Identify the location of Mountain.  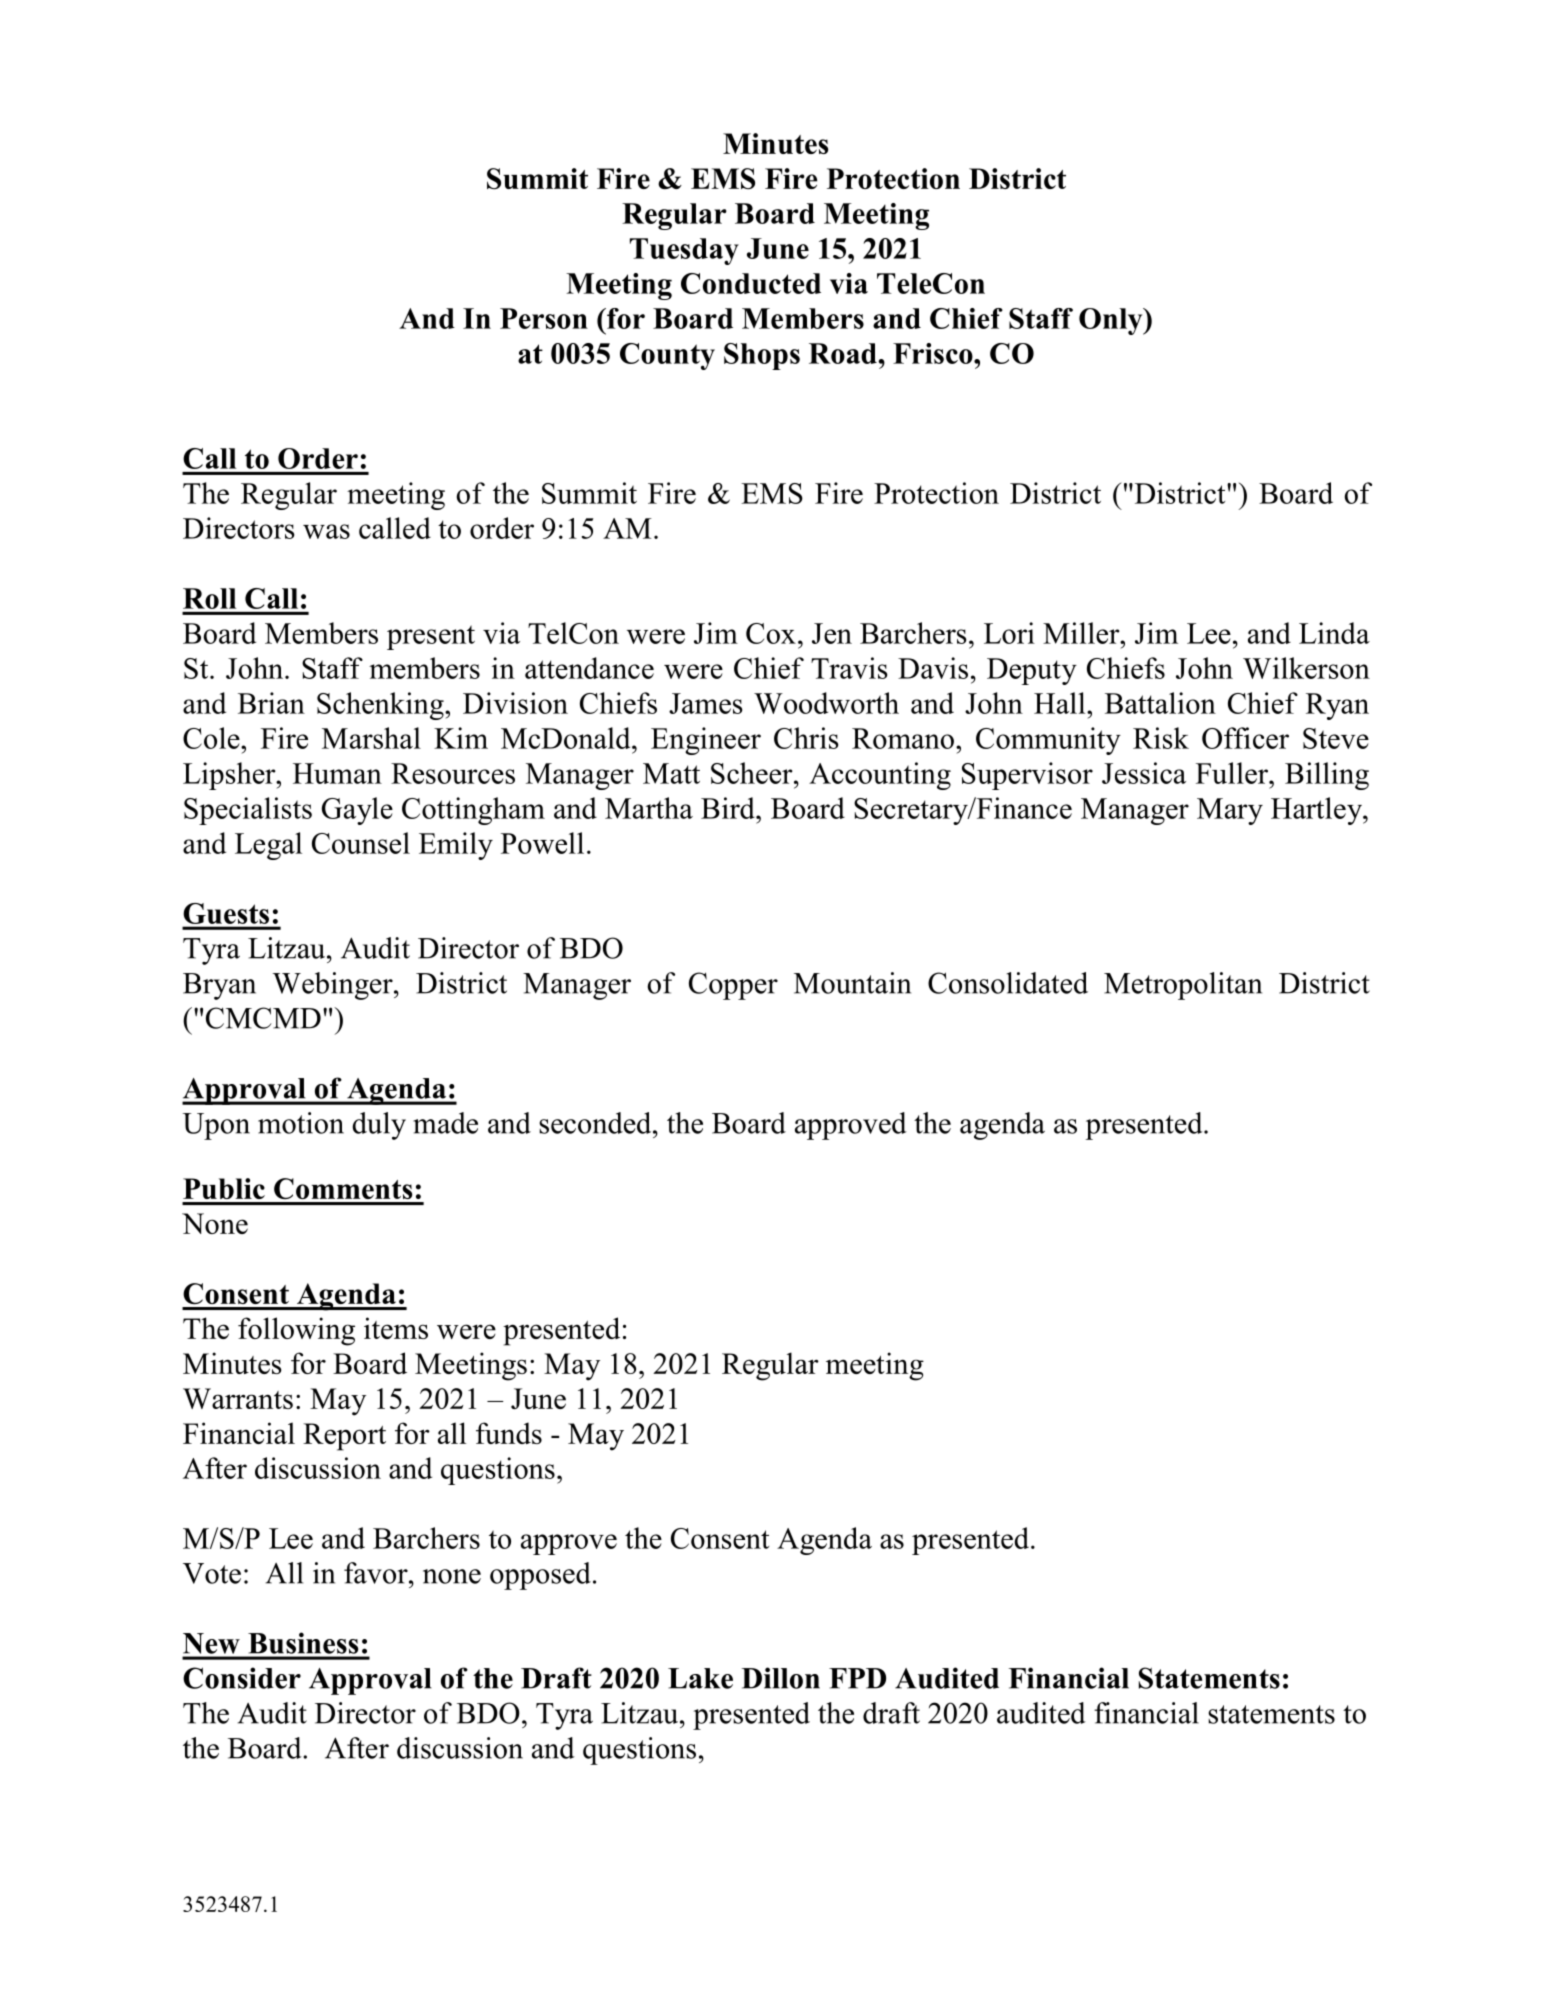
(852, 983).
